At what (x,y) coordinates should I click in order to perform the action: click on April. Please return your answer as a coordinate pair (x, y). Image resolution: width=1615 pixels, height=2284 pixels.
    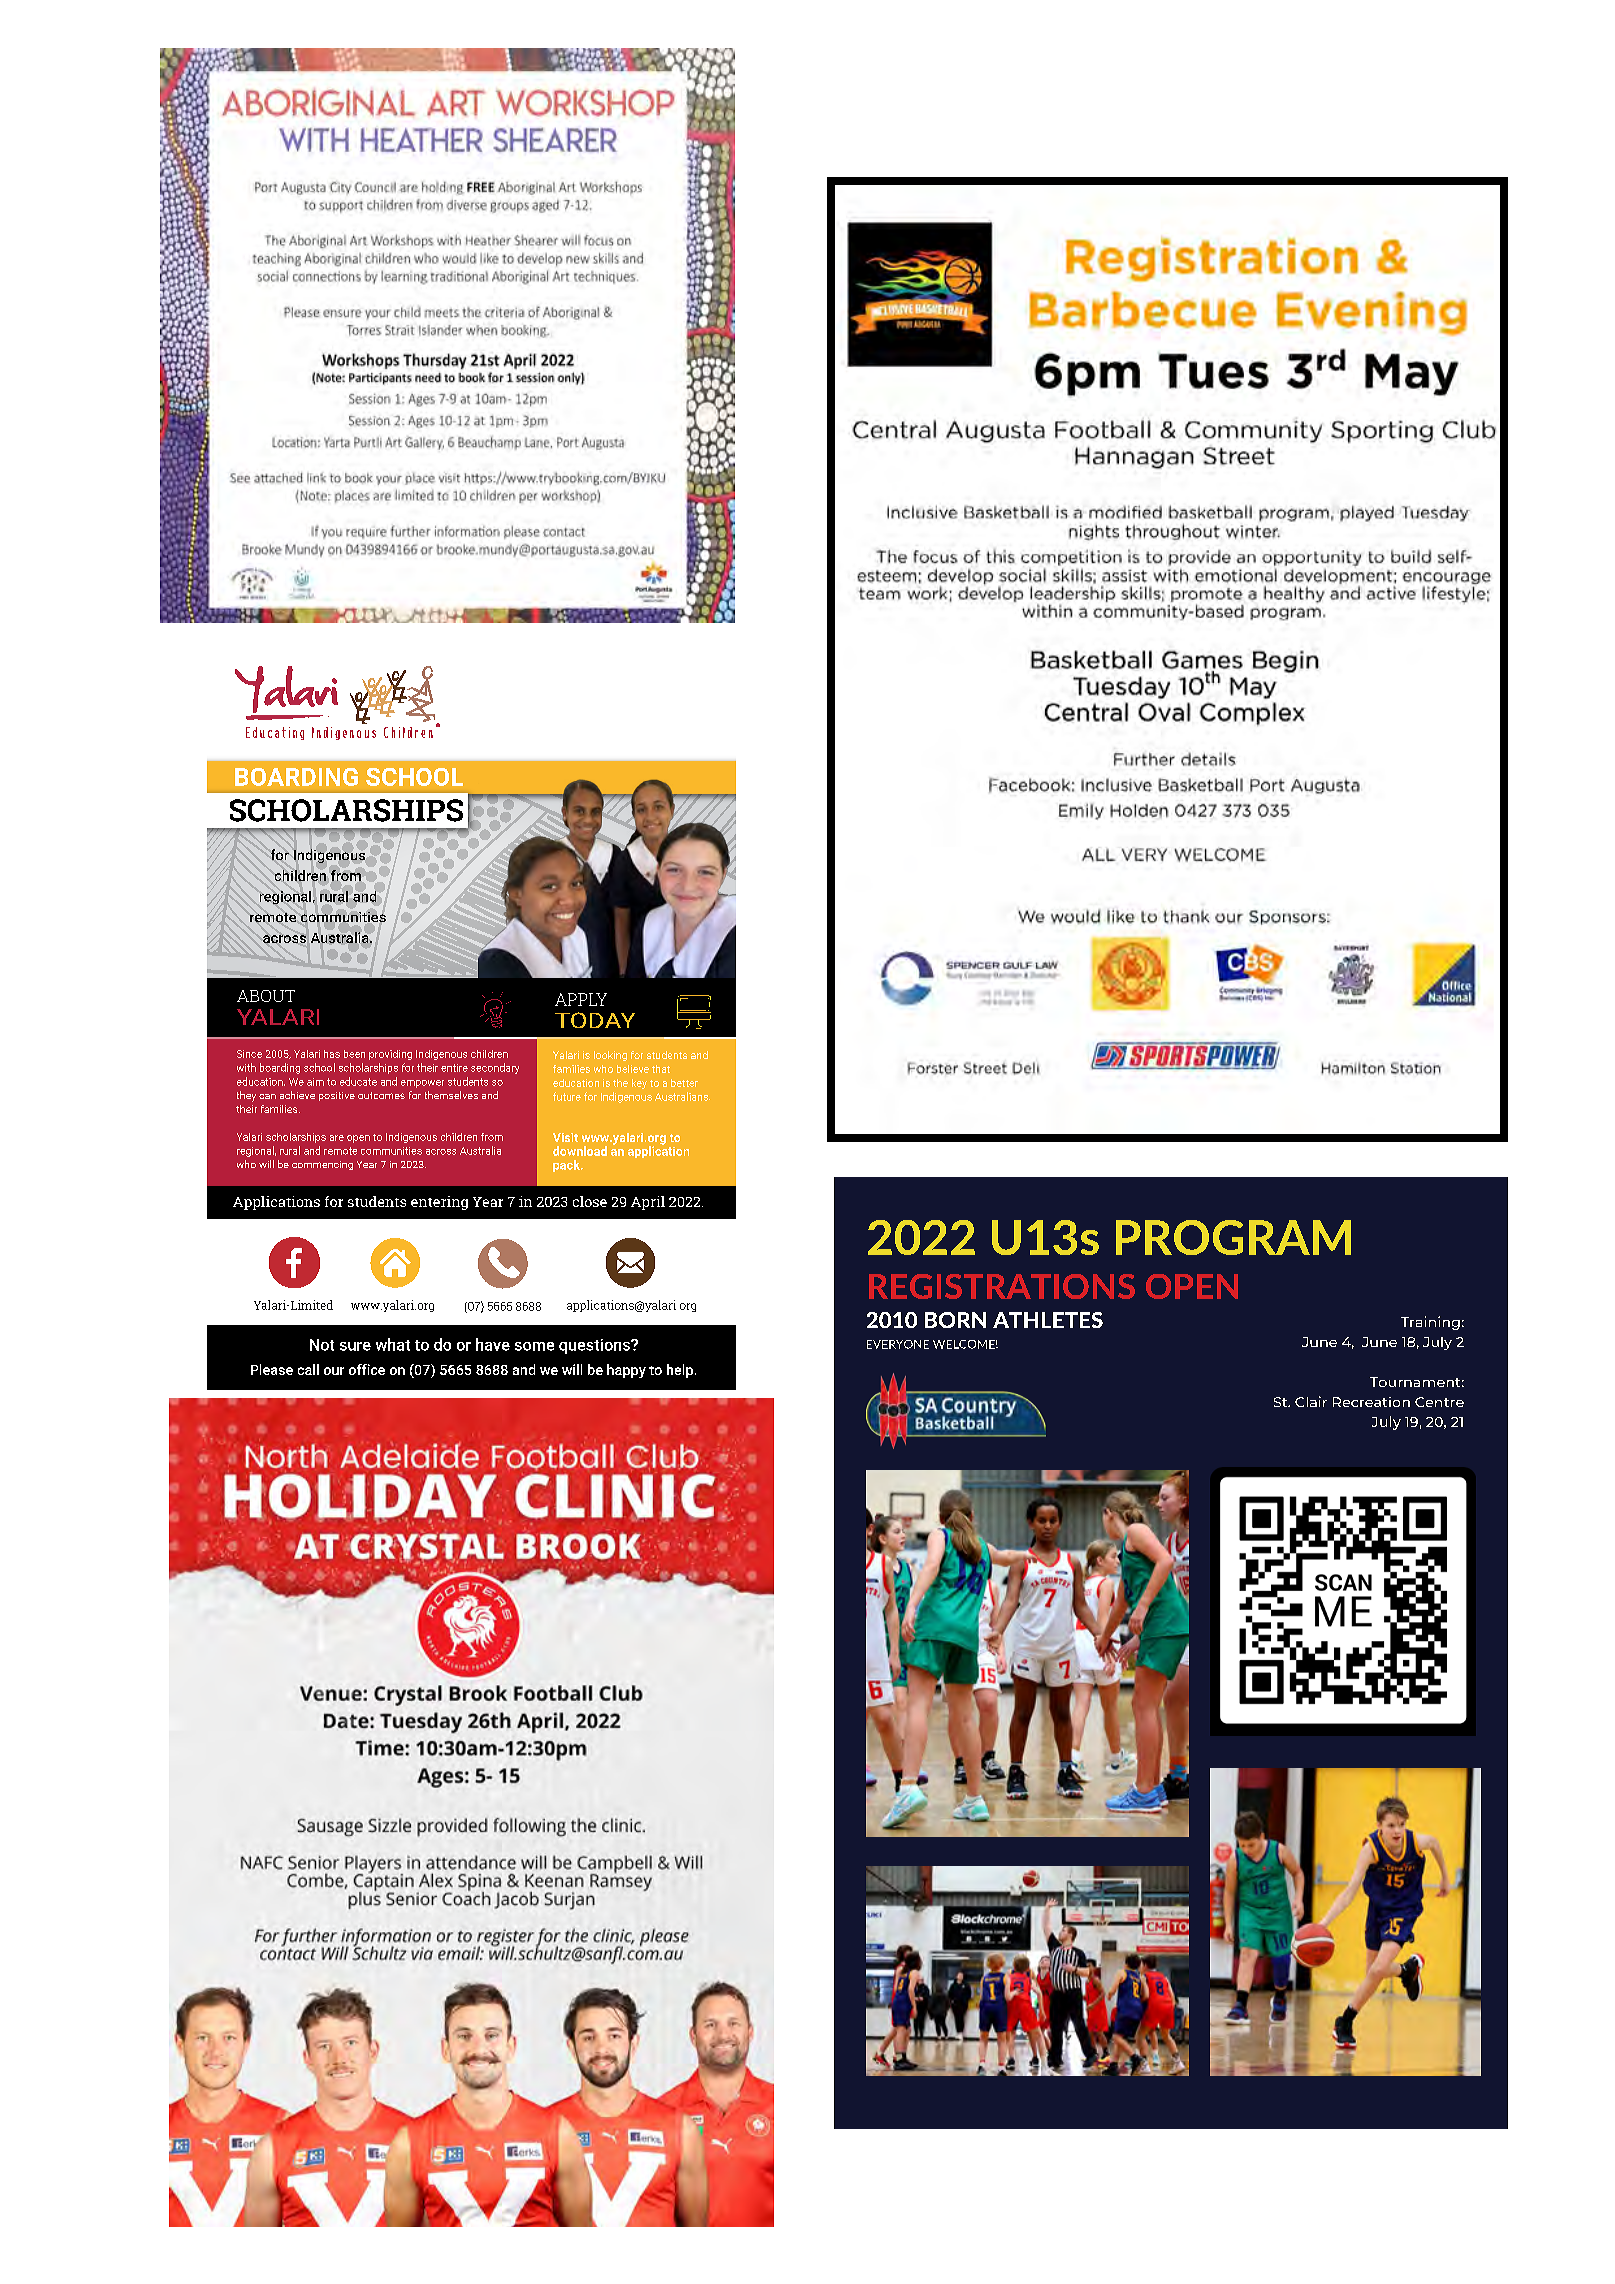
    Looking at the image, I should click on (648, 1203).
